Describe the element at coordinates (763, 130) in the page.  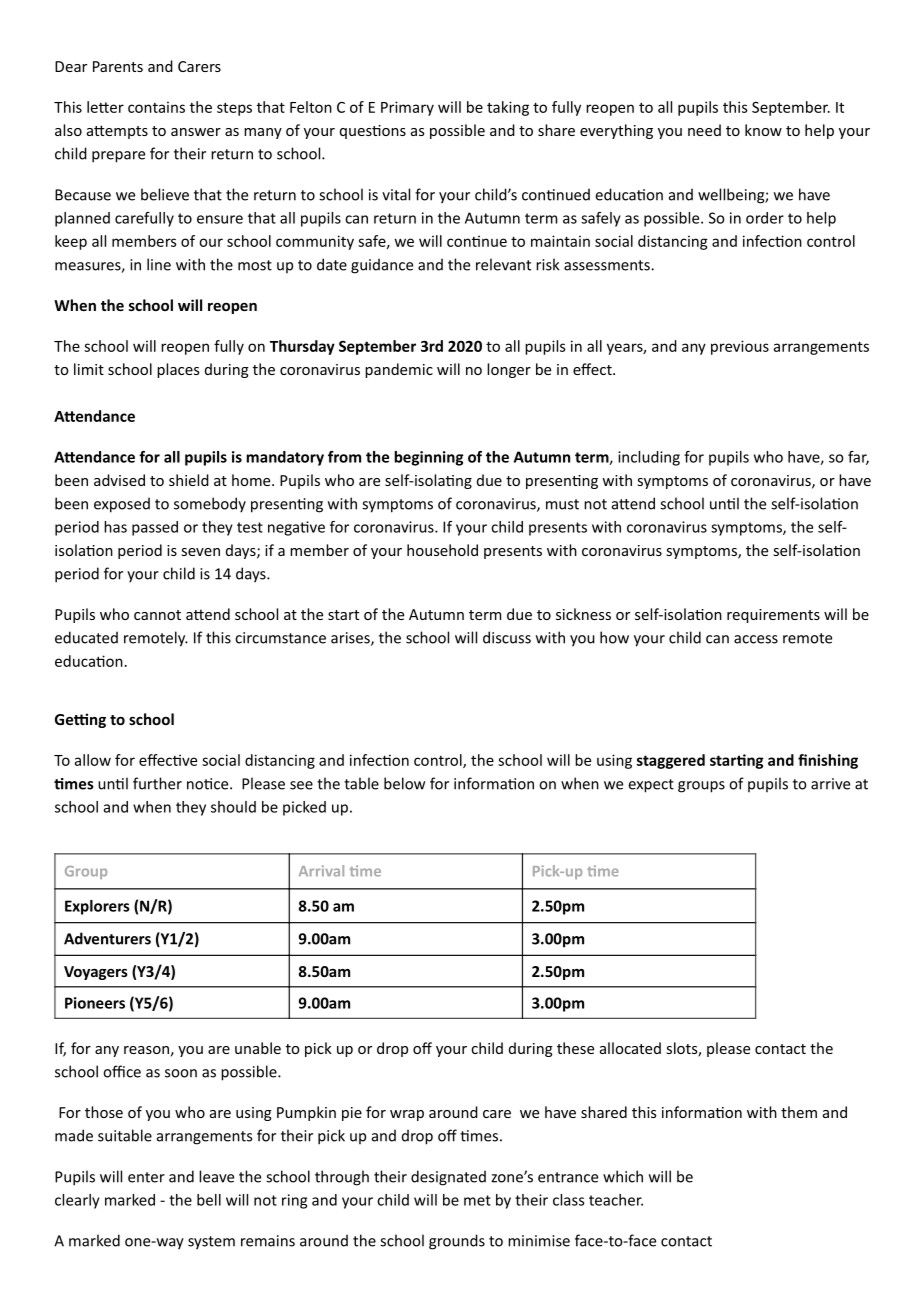
I see `know` at that location.
